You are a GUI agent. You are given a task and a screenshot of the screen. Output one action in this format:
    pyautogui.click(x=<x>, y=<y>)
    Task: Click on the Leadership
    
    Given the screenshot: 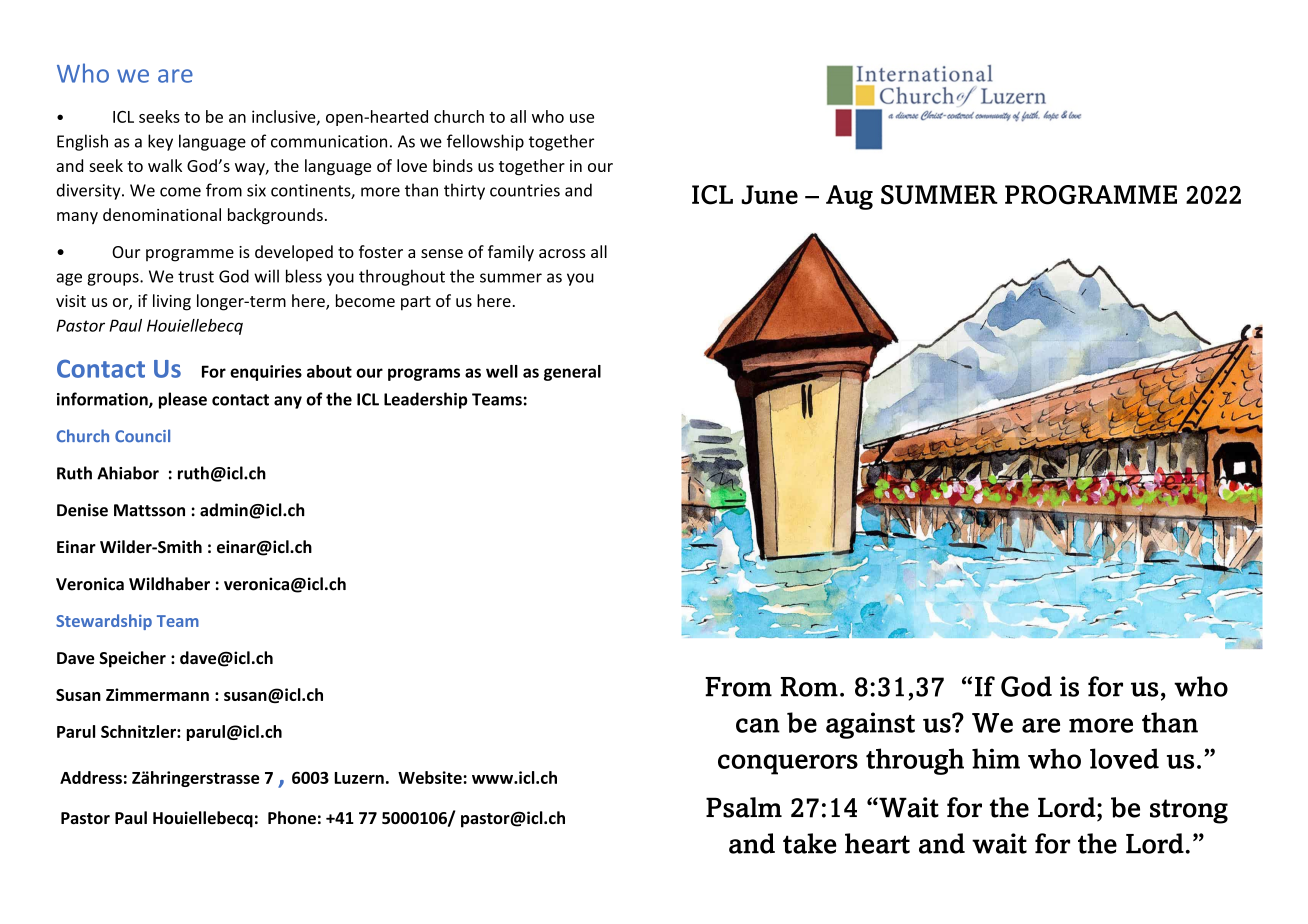 What is the action you would take?
    pyautogui.click(x=426, y=400)
